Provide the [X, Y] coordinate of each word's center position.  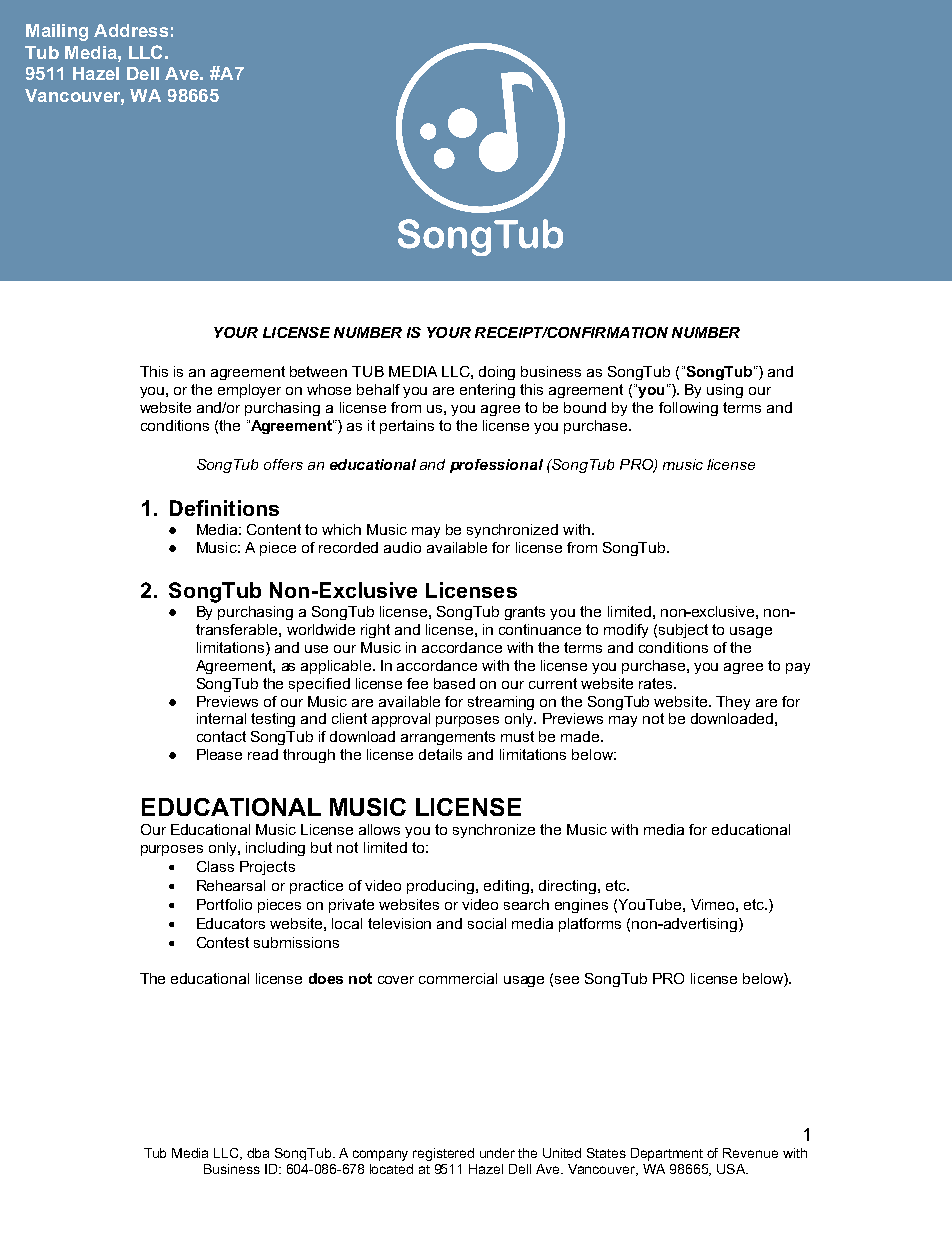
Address [131, 30]
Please [219, 754]
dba [258, 1153]
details [440, 754]
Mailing [57, 32]
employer [249, 391]
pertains [407, 427]
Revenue [750, 1153]
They [733, 703]
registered [443, 1154]
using [725, 391]
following [688, 409]
